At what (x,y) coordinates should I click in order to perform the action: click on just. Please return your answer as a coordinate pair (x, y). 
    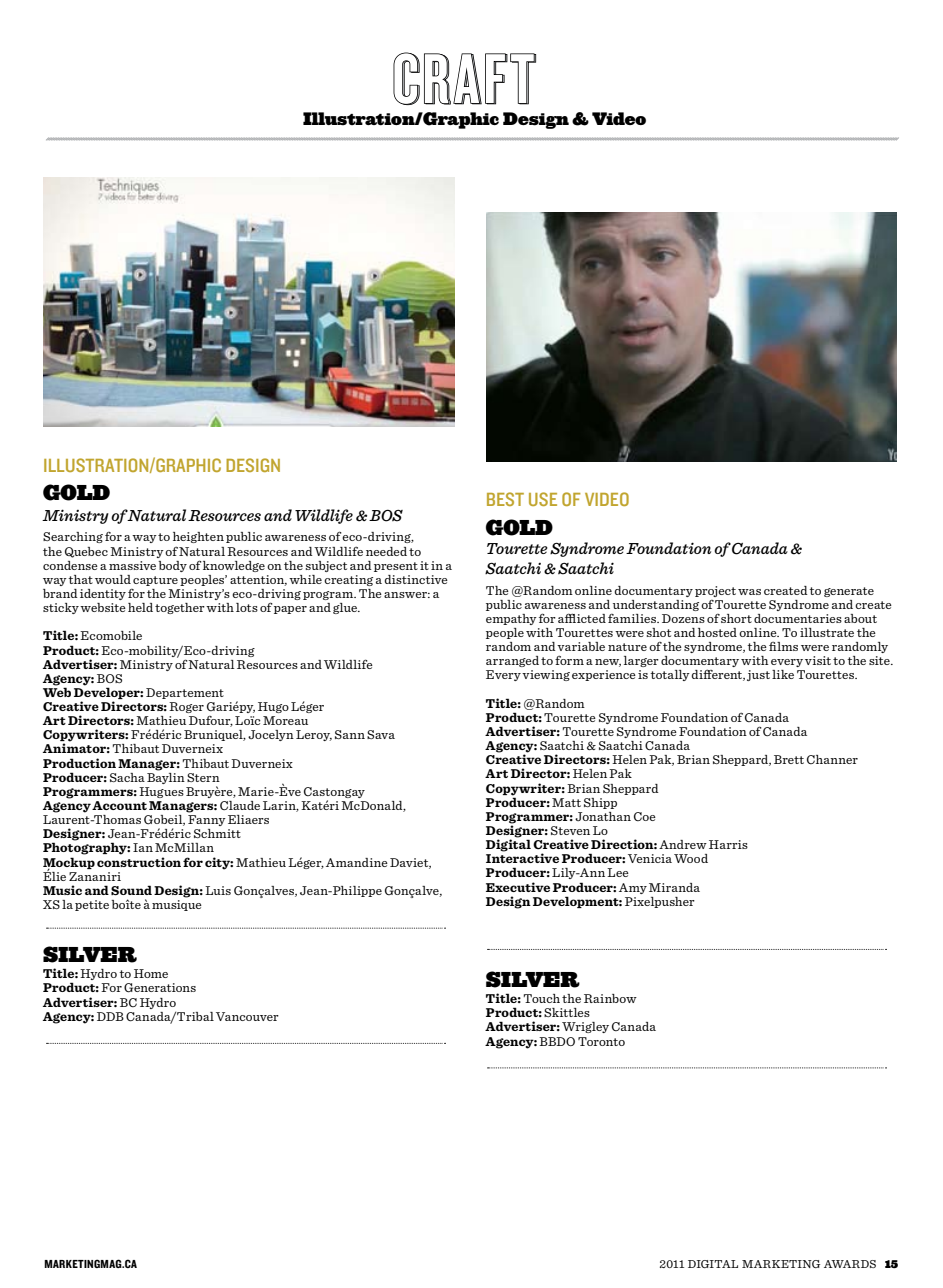
    Looking at the image, I should click on (758, 675).
